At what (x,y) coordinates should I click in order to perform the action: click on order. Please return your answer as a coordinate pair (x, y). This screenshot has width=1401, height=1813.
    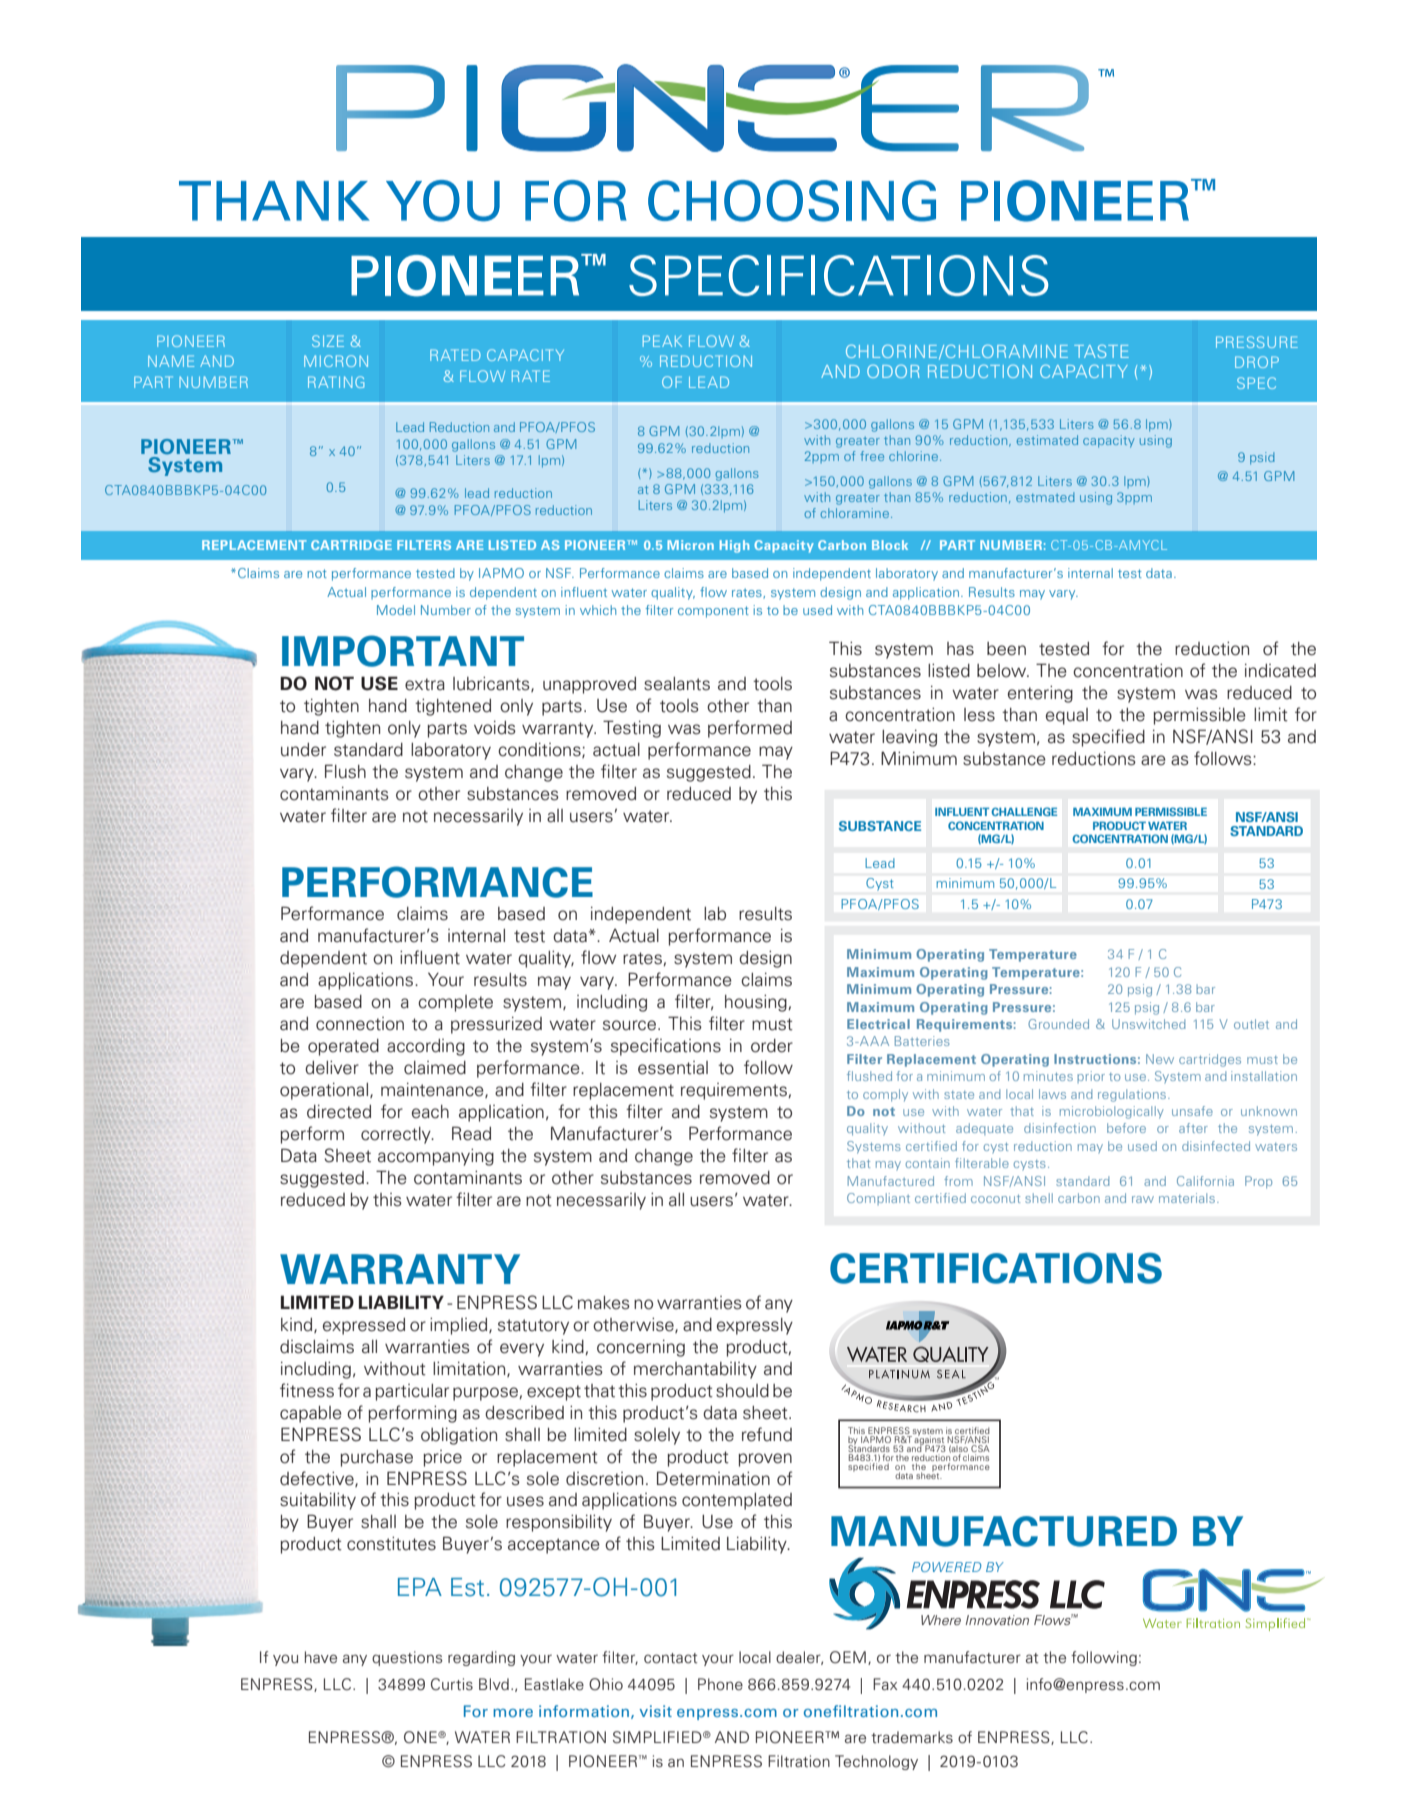
    Looking at the image, I should click on (772, 1046).
